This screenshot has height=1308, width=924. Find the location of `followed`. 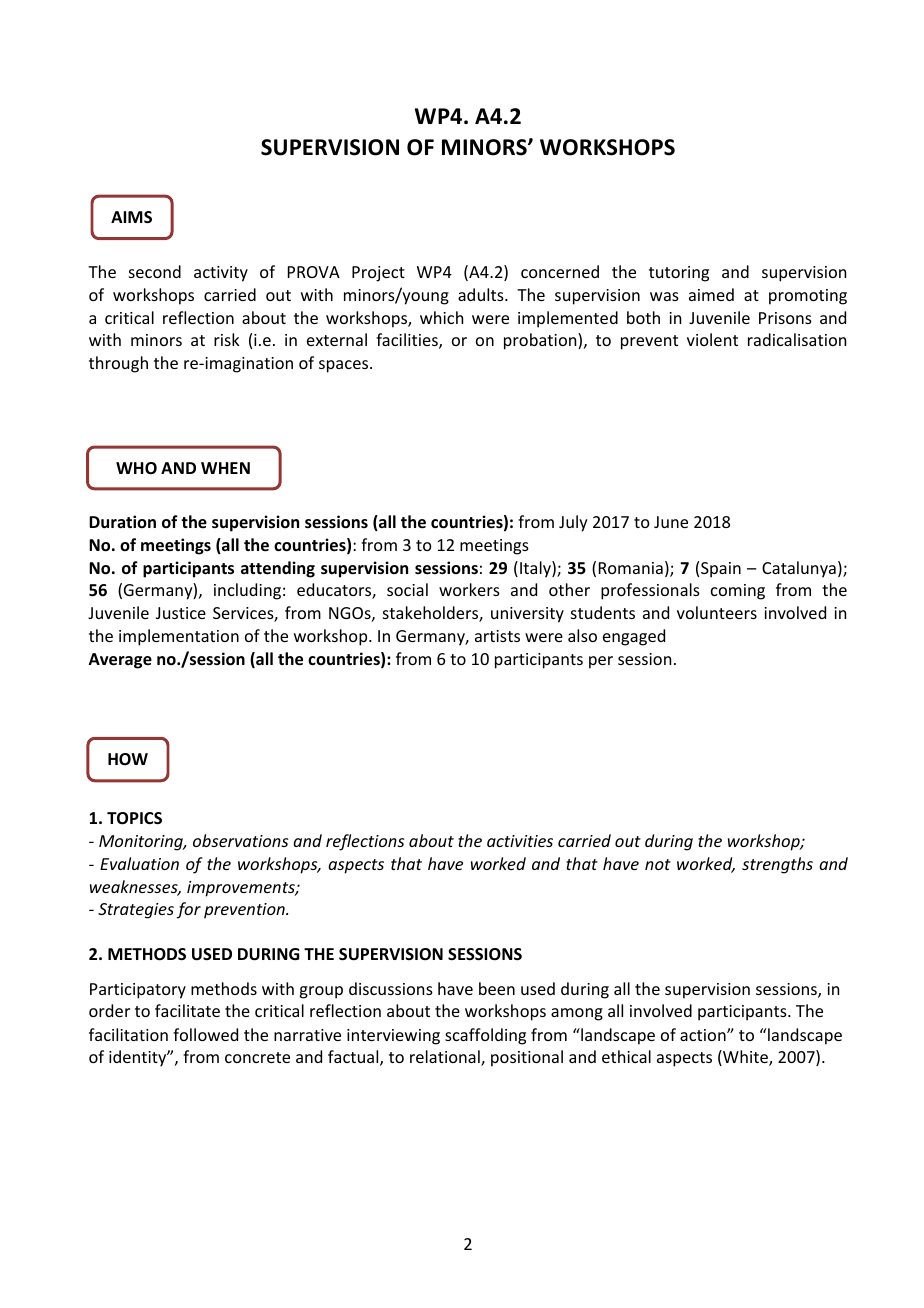

followed is located at coordinates (205, 1034).
